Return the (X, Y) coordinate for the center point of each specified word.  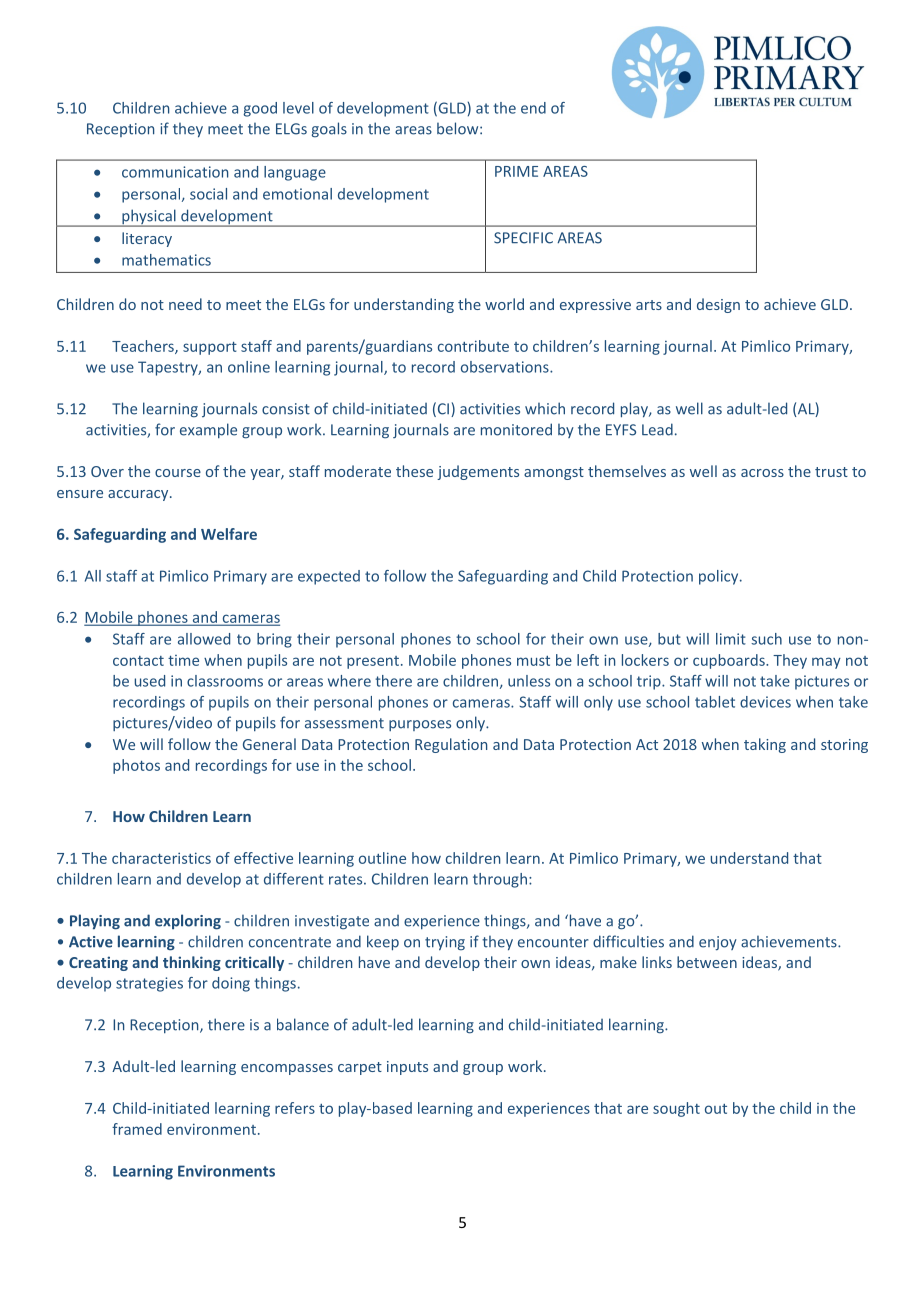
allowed (204, 639)
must (533, 661)
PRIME (516, 171)
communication (175, 172)
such (766, 639)
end (533, 108)
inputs (407, 1068)
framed (137, 1129)
